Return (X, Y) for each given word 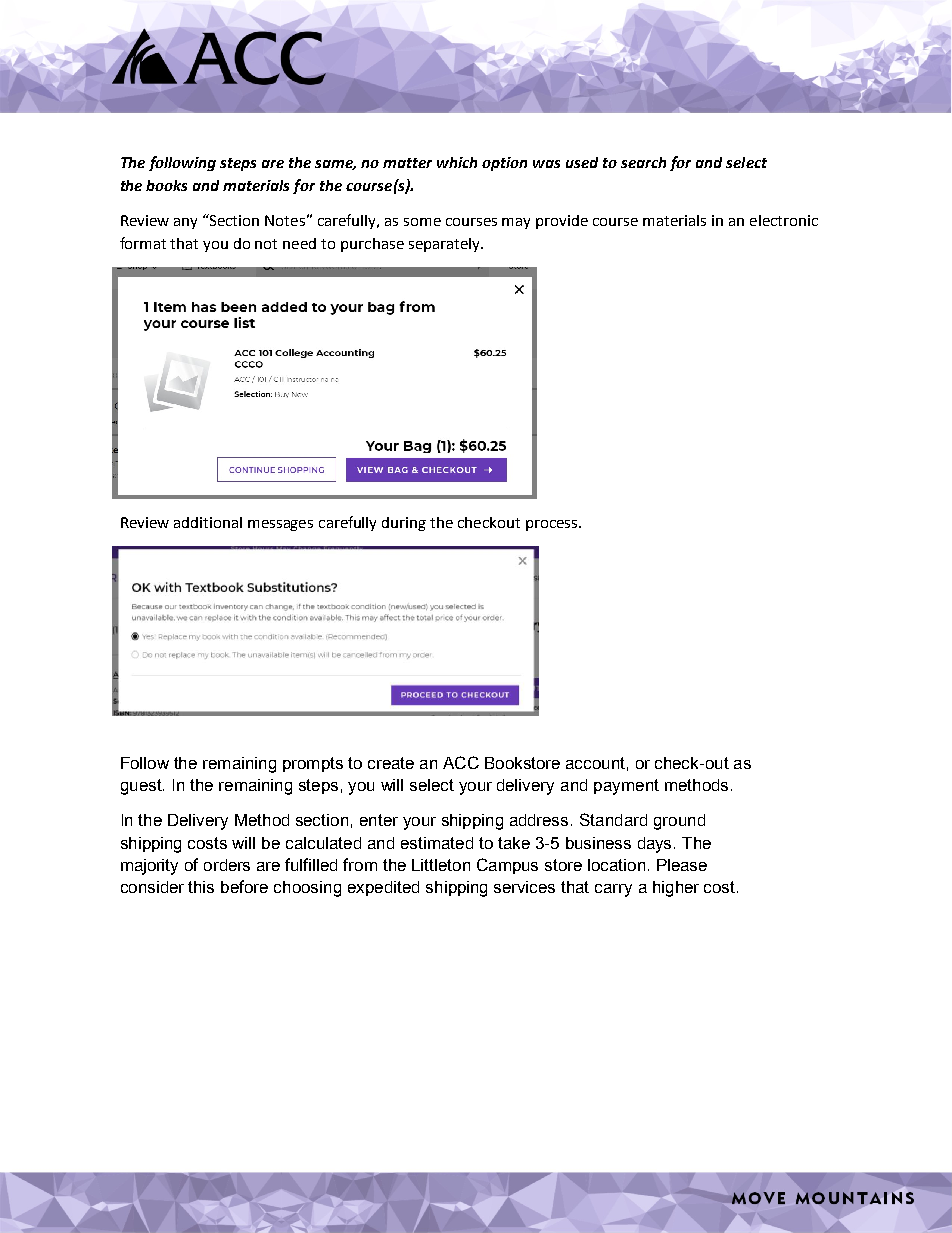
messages (280, 525)
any (185, 223)
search (643, 162)
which (457, 162)
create (391, 763)
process (553, 525)
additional (208, 522)
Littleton (441, 865)
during (404, 524)
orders (227, 865)
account (595, 763)
